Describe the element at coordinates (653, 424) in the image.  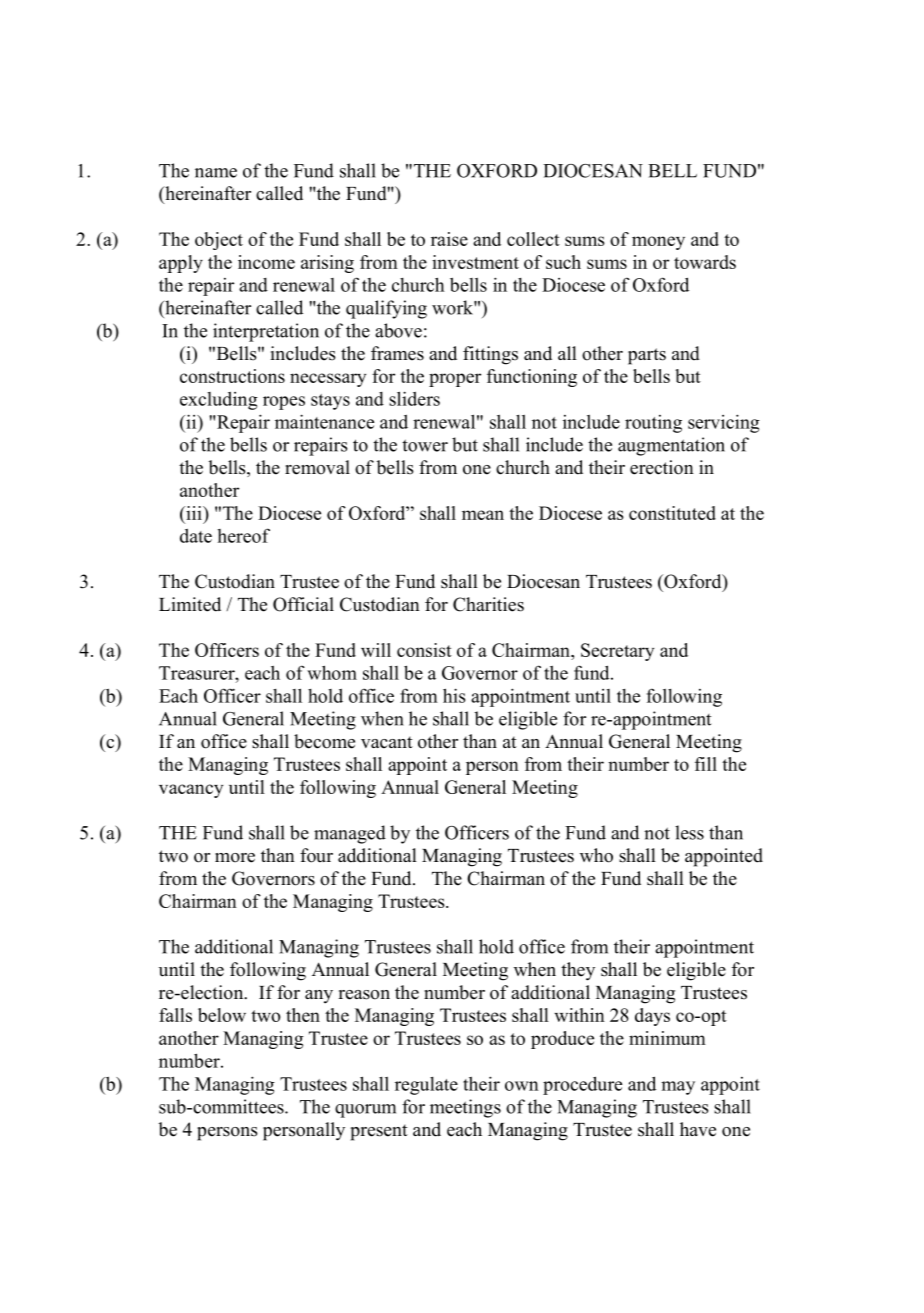
I see `routing` at that location.
